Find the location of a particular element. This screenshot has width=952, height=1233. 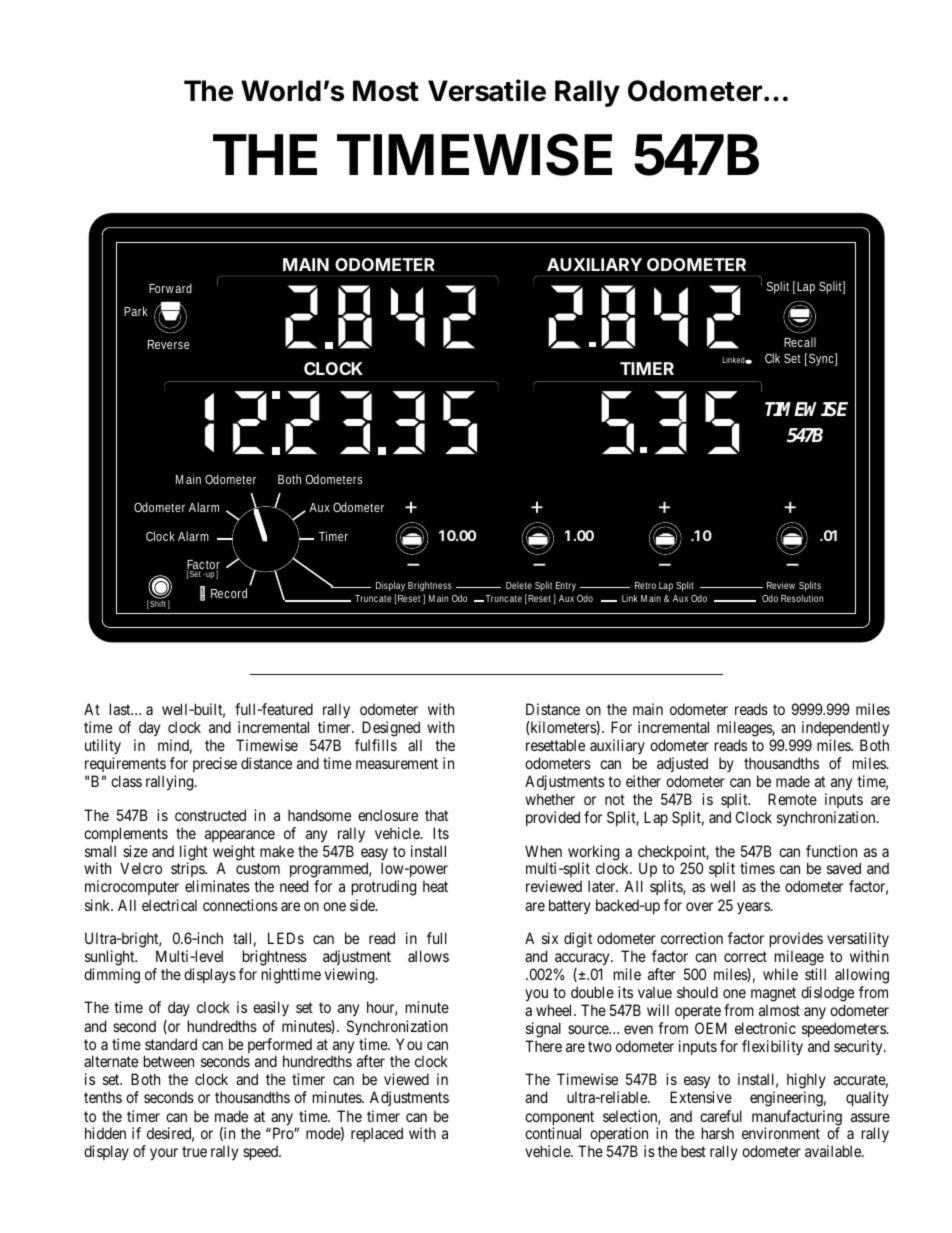

Designed is located at coordinates (391, 729).
